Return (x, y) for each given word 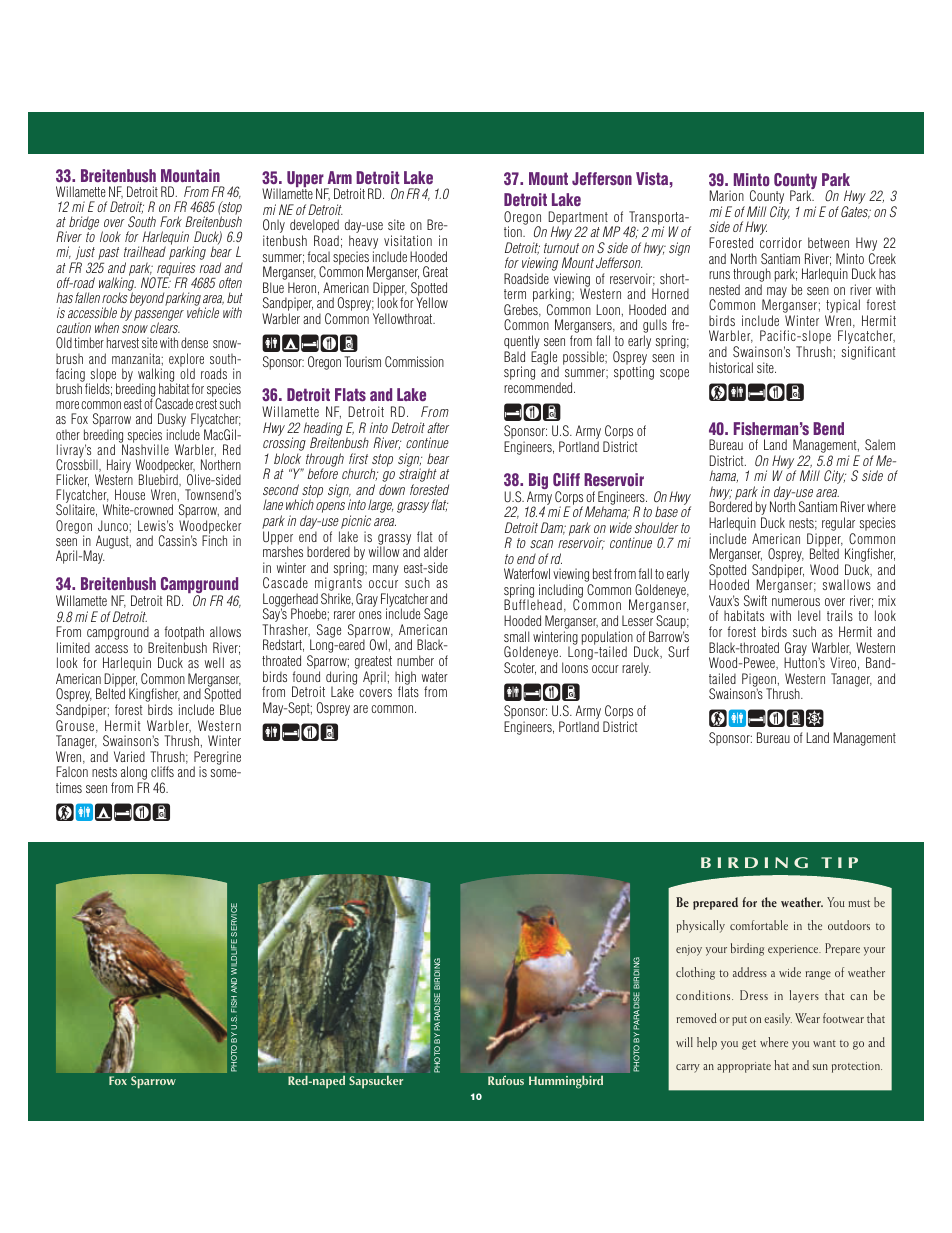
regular (838, 525)
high (405, 679)
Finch (214, 539)
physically (701, 926)
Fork (171, 221)
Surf (678, 651)
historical (731, 367)
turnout (561, 248)
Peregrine (217, 759)
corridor (781, 242)
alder (436, 551)
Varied (129, 756)
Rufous (506, 1080)
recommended (539, 387)
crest (206, 404)
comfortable (759, 925)
